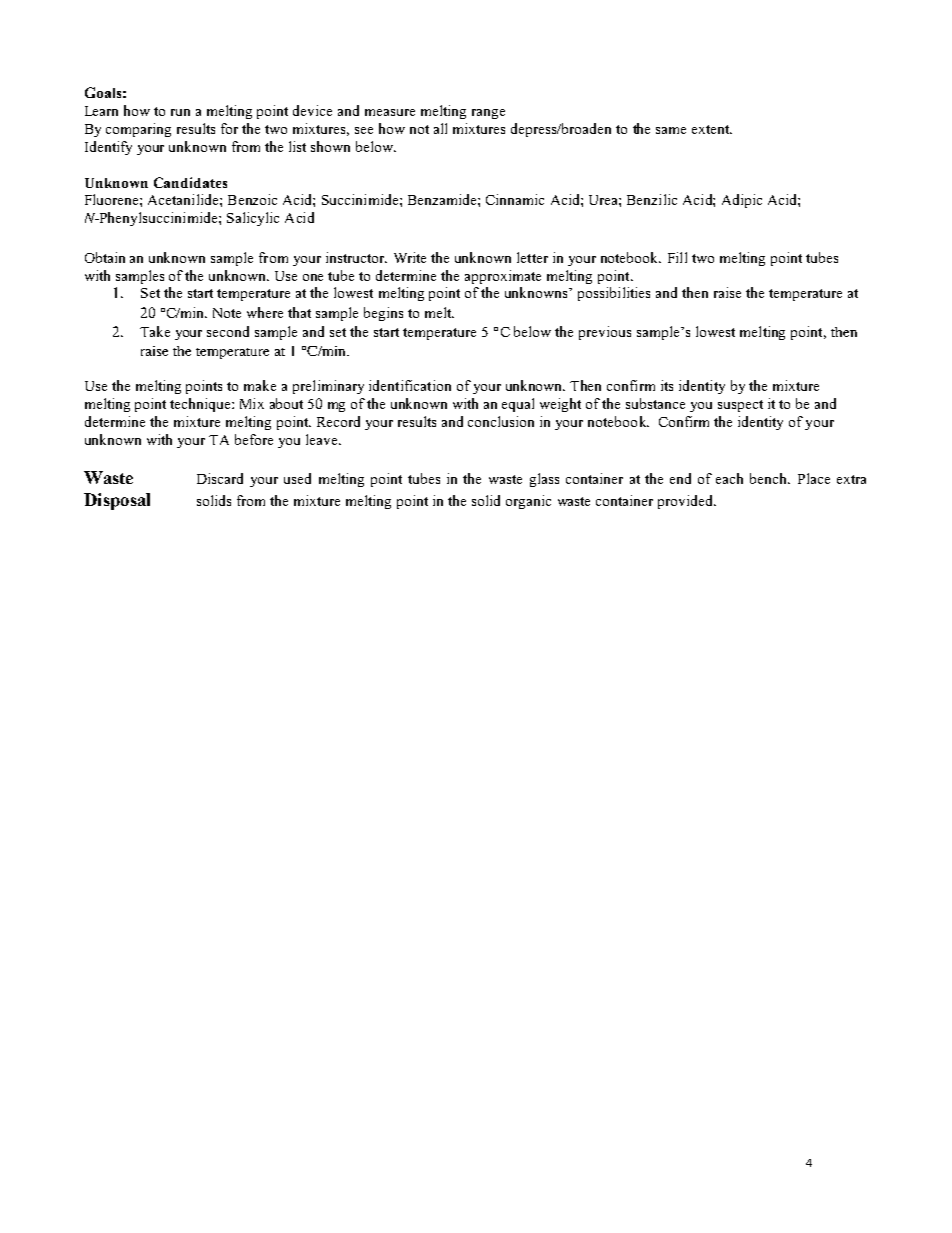 This screenshot has height=1233, width=952. Describe the element at coordinates (488, 114) in the screenshot. I see `range` at that location.
